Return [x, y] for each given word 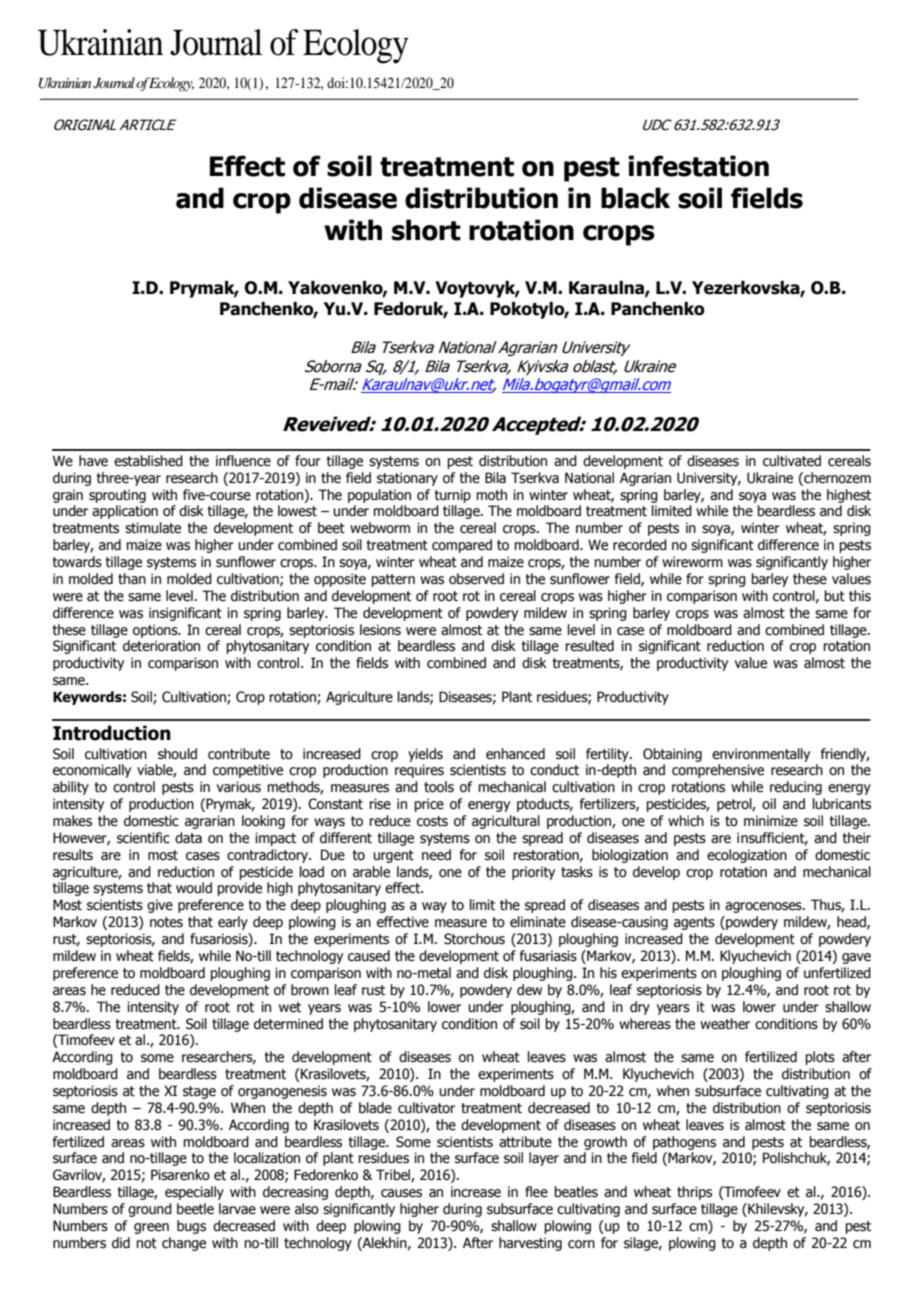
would [194, 888]
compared [462, 546]
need [436, 855]
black [635, 198]
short [426, 230]
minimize [771, 821]
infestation [698, 166]
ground [150, 1210]
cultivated [792, 461]
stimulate [153, 528]
